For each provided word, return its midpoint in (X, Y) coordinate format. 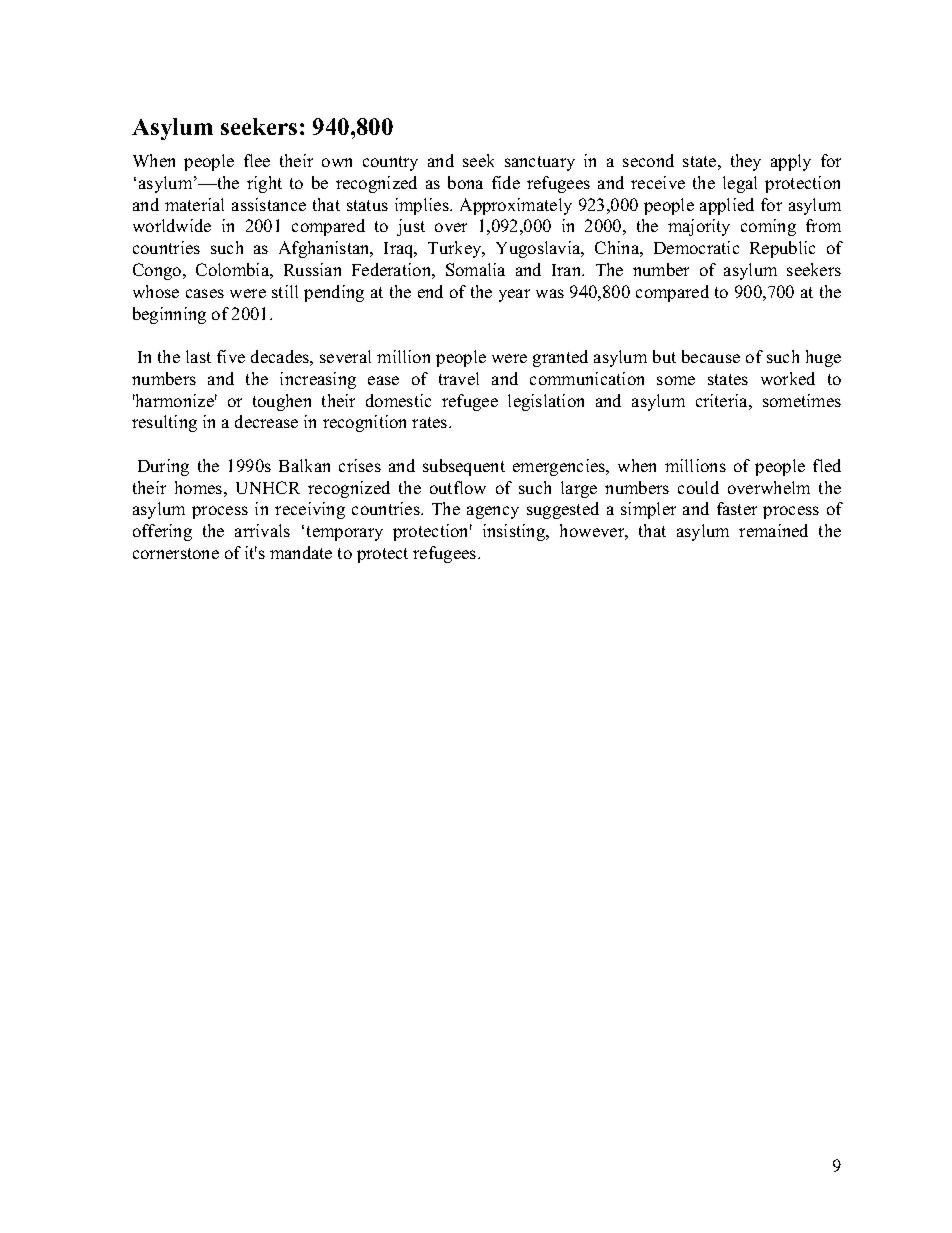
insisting (515, 532)
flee (257, 160)
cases (205, 293)
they (746, 162)
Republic (782, 249)
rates (431, 422)
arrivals (262, 530)
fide (506, 182)
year (514, 295)
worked (788, 378)
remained (773, 530)
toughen (282, 402)
